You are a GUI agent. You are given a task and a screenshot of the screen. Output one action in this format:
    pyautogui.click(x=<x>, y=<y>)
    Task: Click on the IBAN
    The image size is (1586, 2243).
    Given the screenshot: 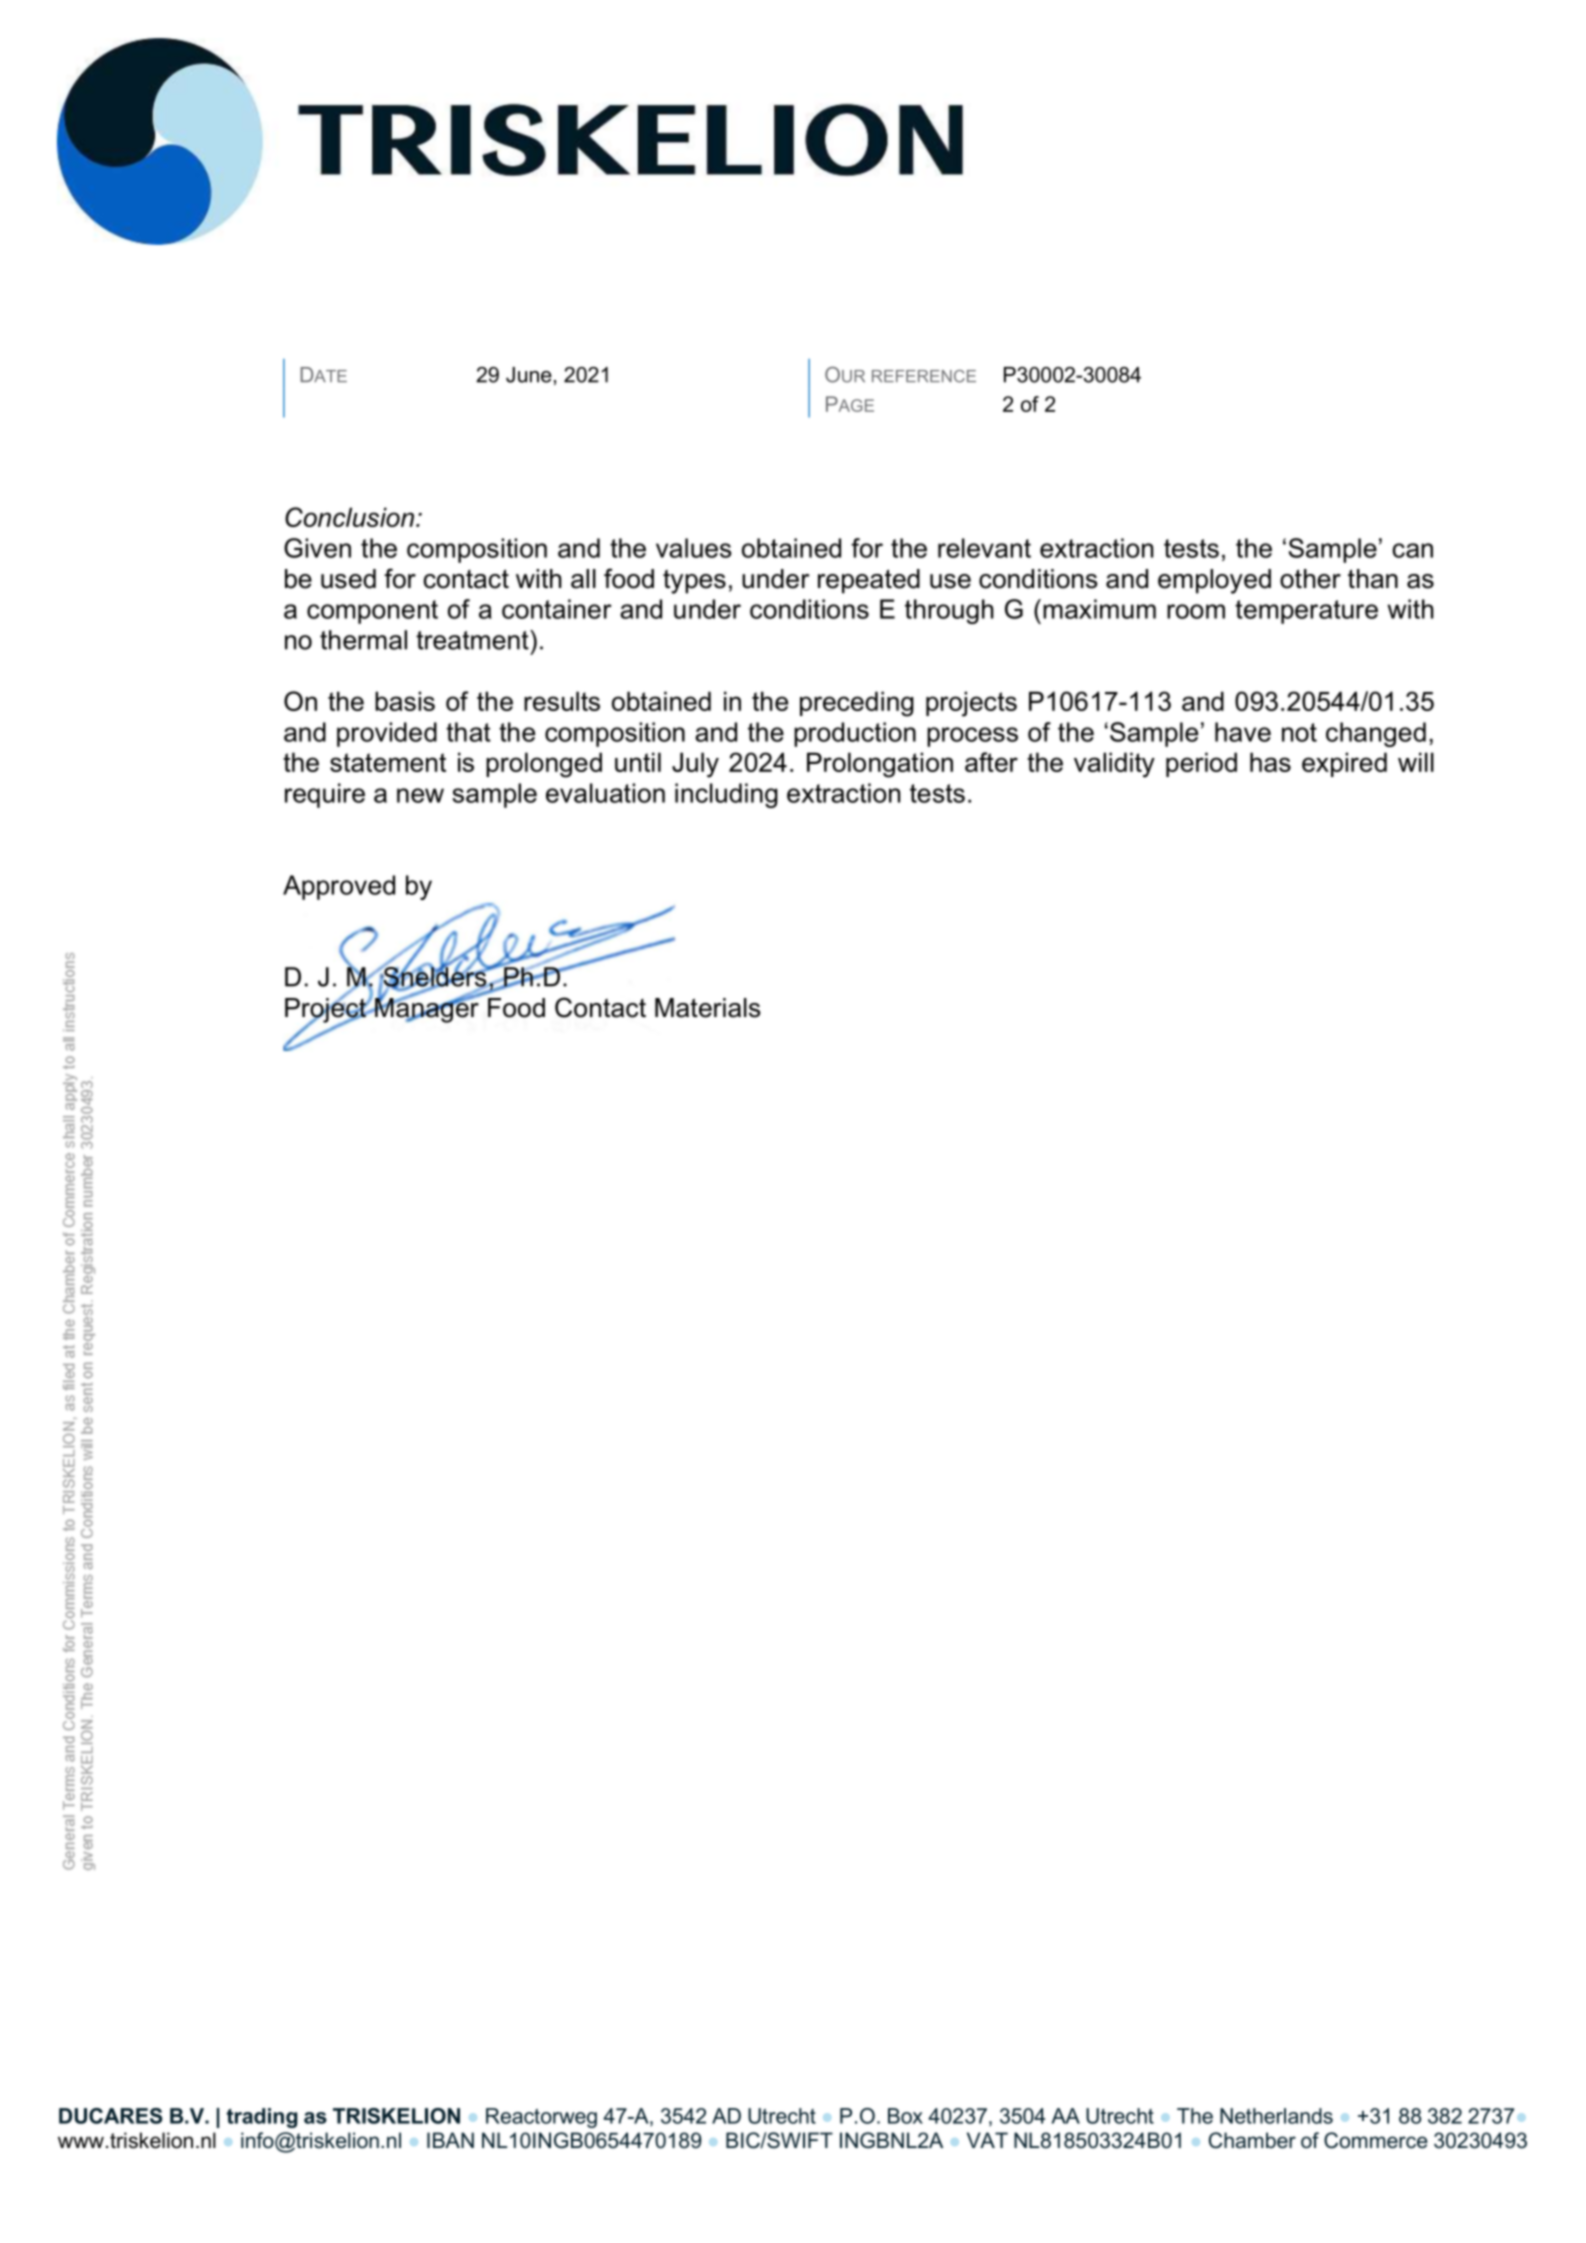 What is the action you would take?
    pyautogui.click(x=450, y=2140)
